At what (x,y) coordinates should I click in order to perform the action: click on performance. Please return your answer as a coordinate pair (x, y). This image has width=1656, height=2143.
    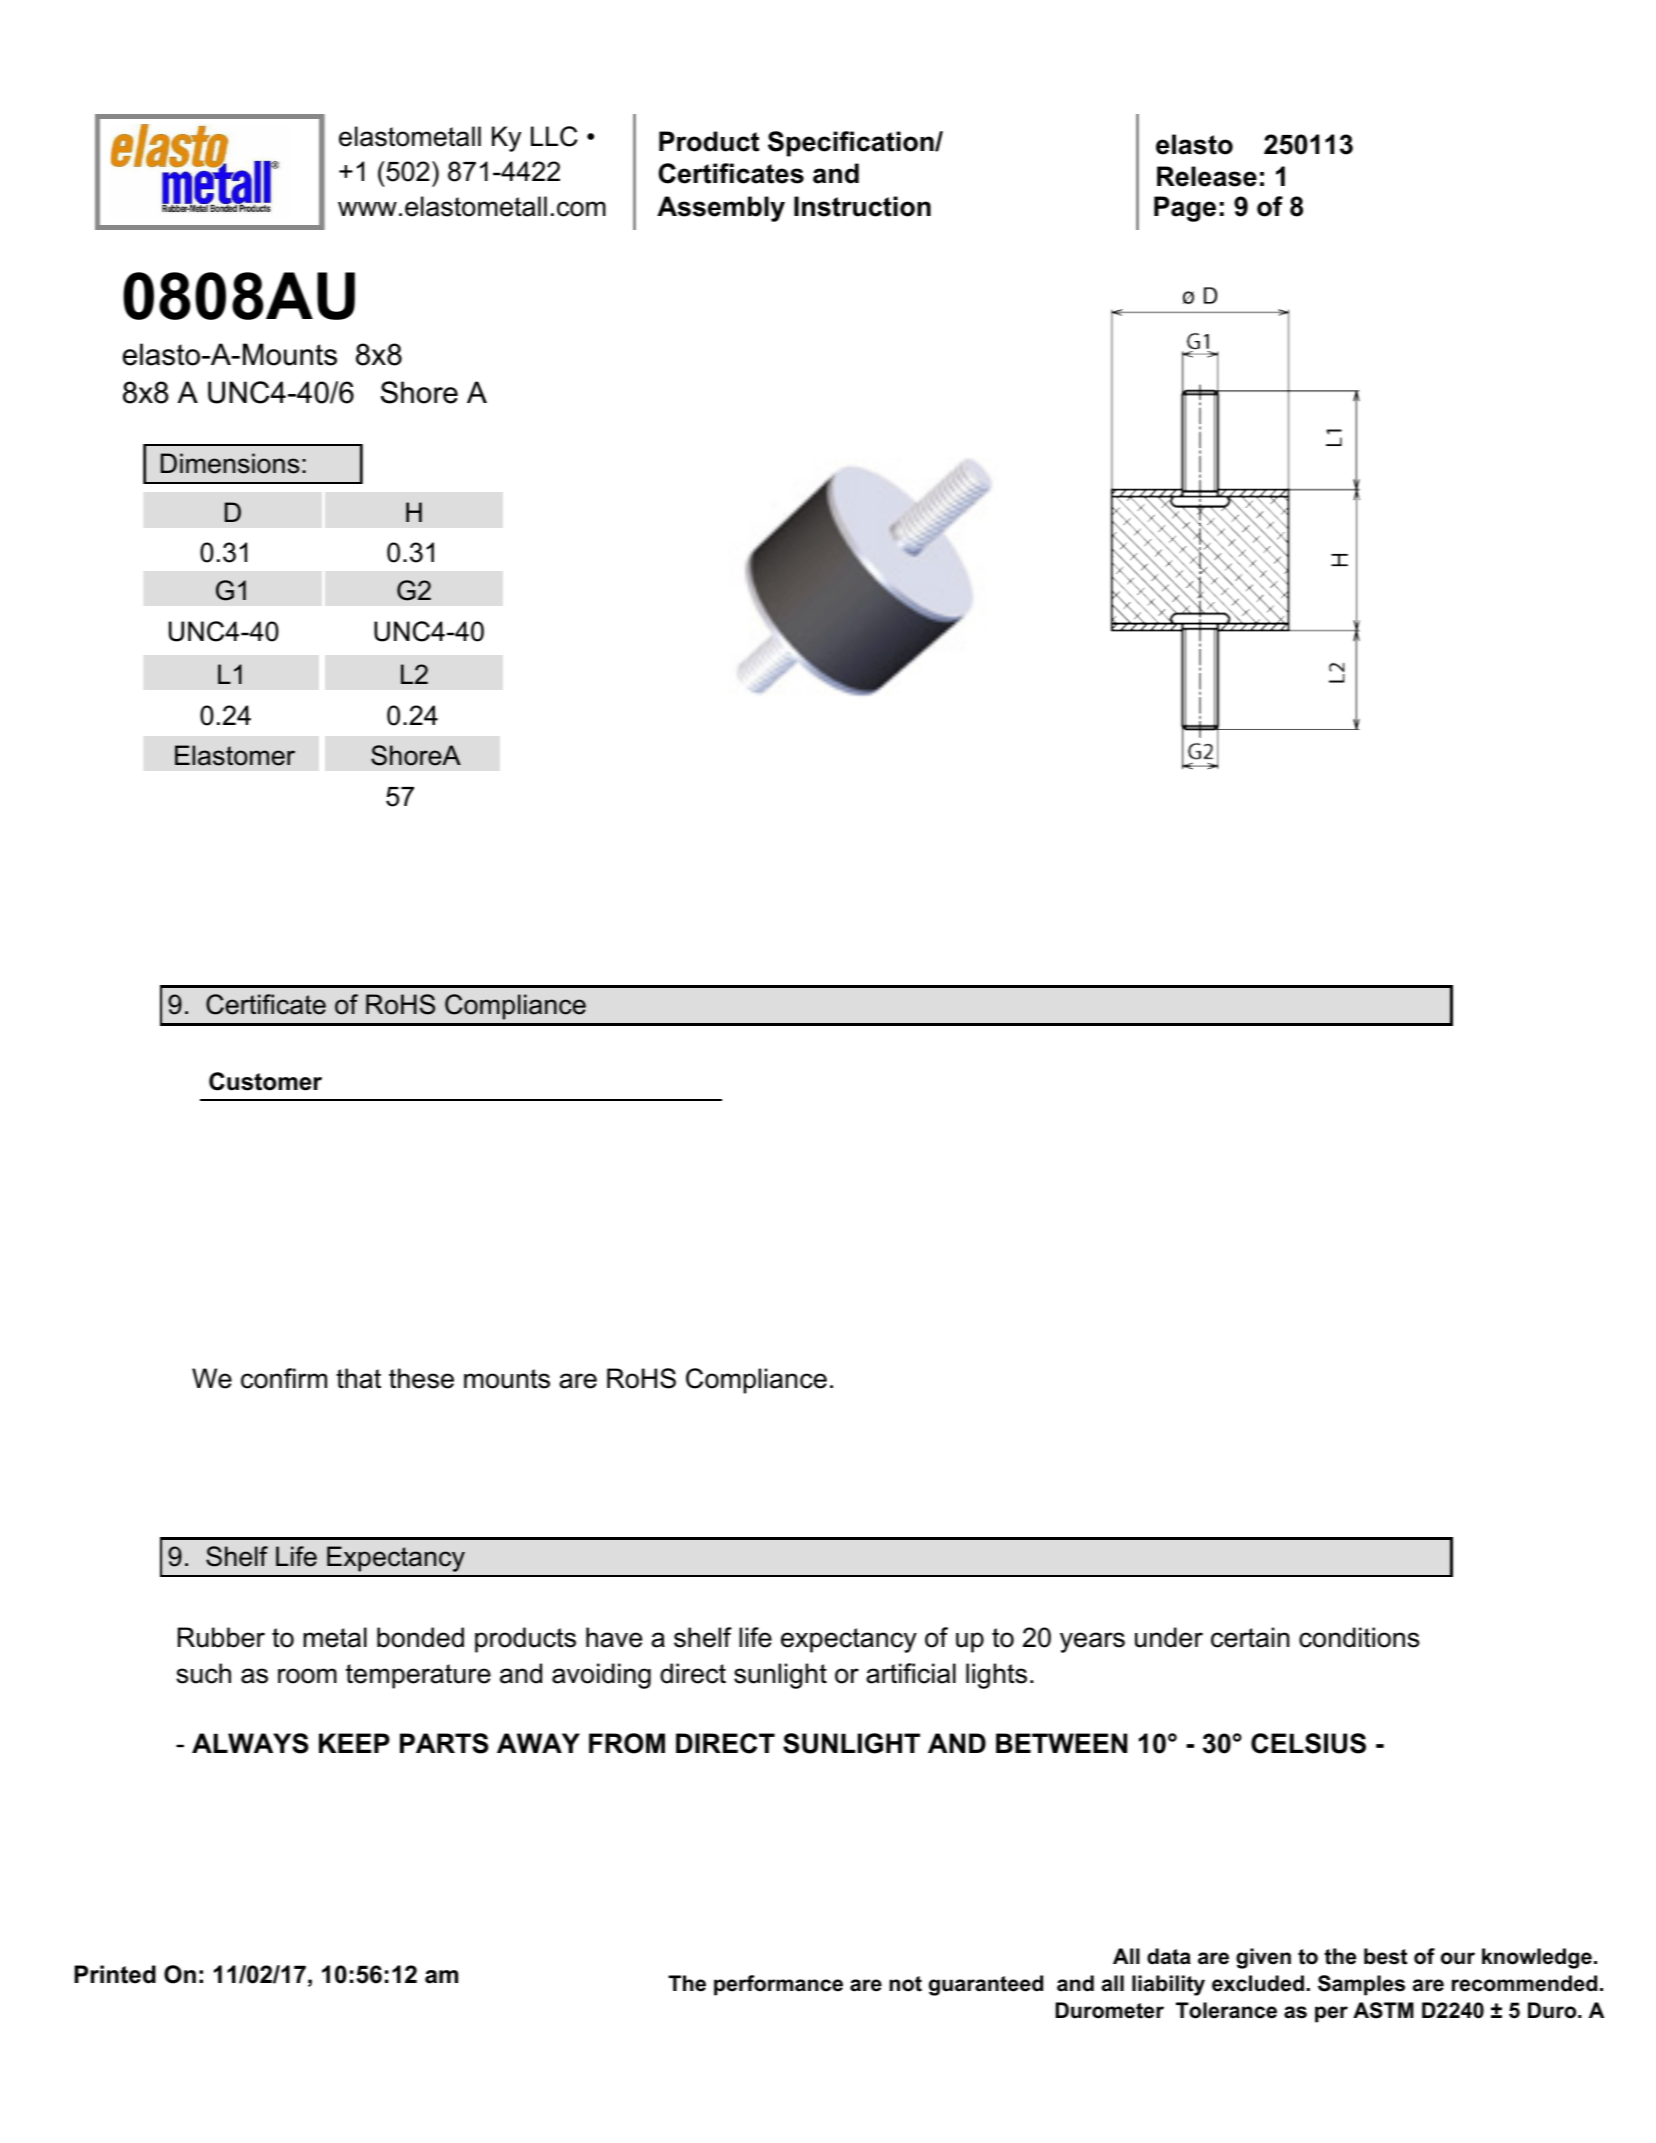
    Looking at the image, I should click on (778, 1985).
